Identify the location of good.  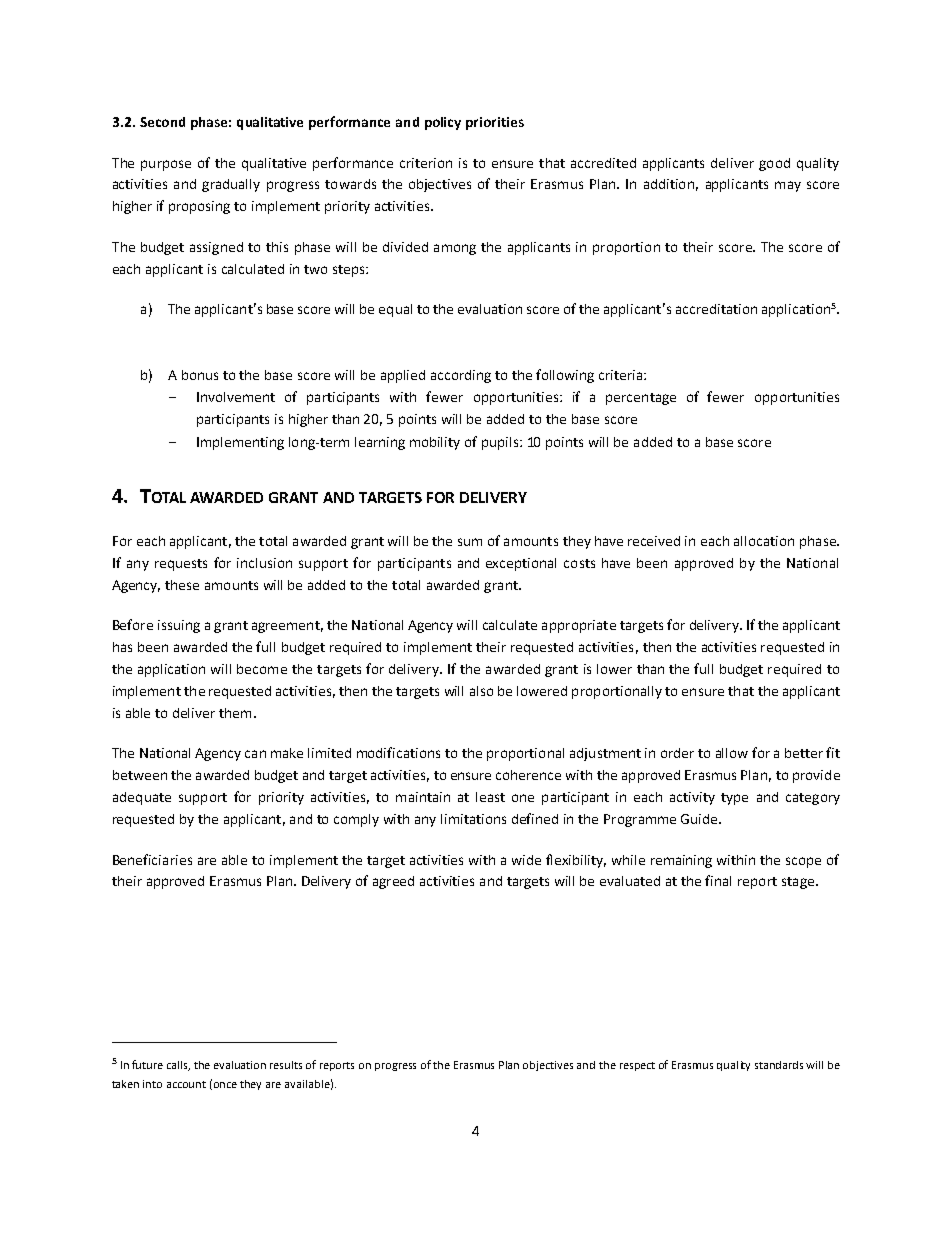
(774, 164).
